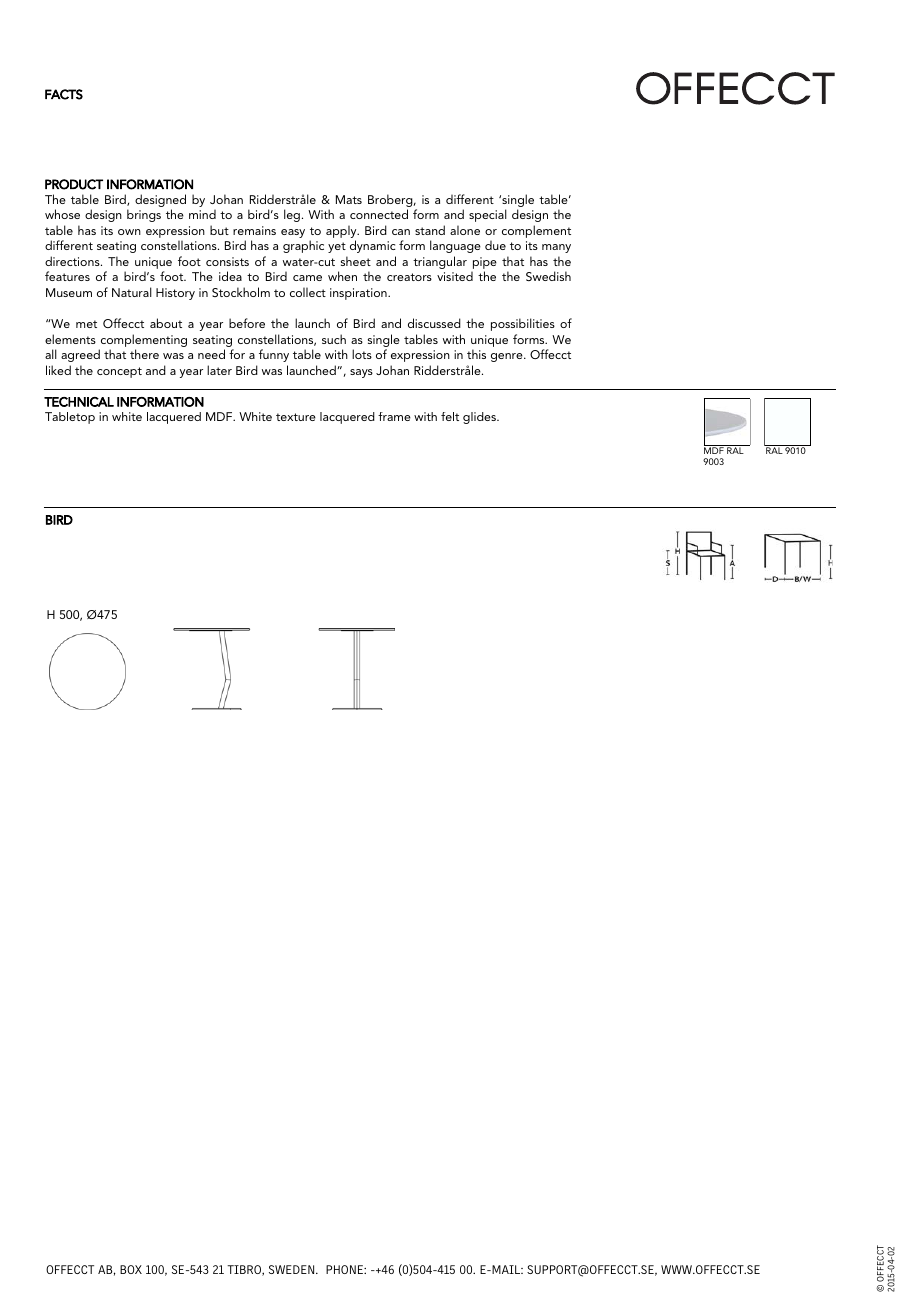 This page has height=1308, width=924. What do you see at coordinates (394, 416) in the page?
I see `frame` at bounding box center [394, 416].
